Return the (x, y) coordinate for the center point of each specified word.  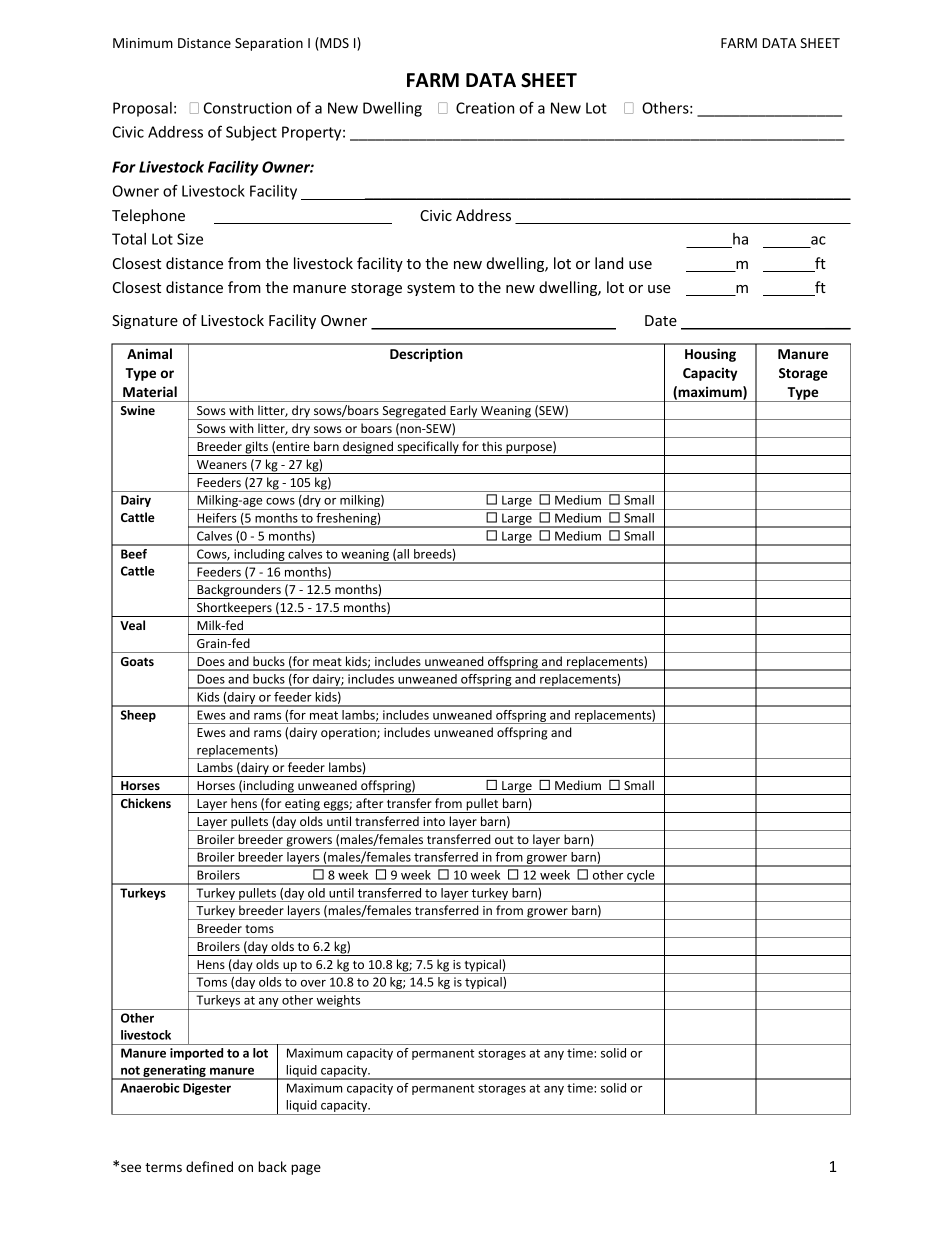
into (434, 821)
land (609, 263)
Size (190, 239)
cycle (641, 877)
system (431, 289)
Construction (248, 108)
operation (349, 734)
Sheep (138, 716)
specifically (428, 448)
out (504, 840)
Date (661, 320)
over (313, 983)
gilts (256, 448)
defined (209, 1166)
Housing (710, 355)
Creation (485, 108)
